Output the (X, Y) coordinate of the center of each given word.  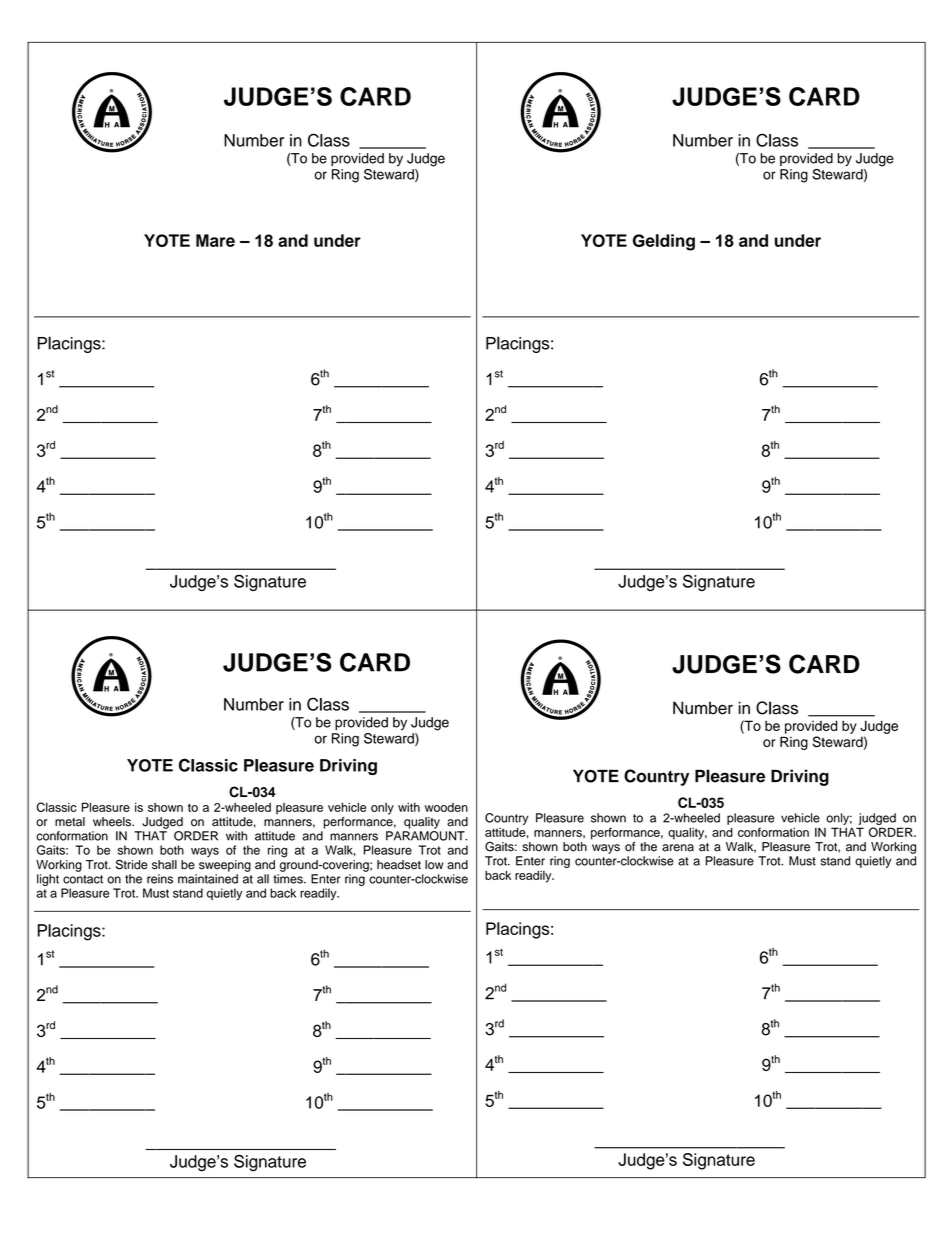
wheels (113, 822)
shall (164, 865)
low (434, 865)
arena (678, 848)
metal (70, 822)
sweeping (225, 866)
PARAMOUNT (426, 836)
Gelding (664, 242)
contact (83, 879)
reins (160, 879)
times (289, 879)
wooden (446, 807)
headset (399, 865)
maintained (208, 879)
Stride (132, 864)
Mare (215, 240)
